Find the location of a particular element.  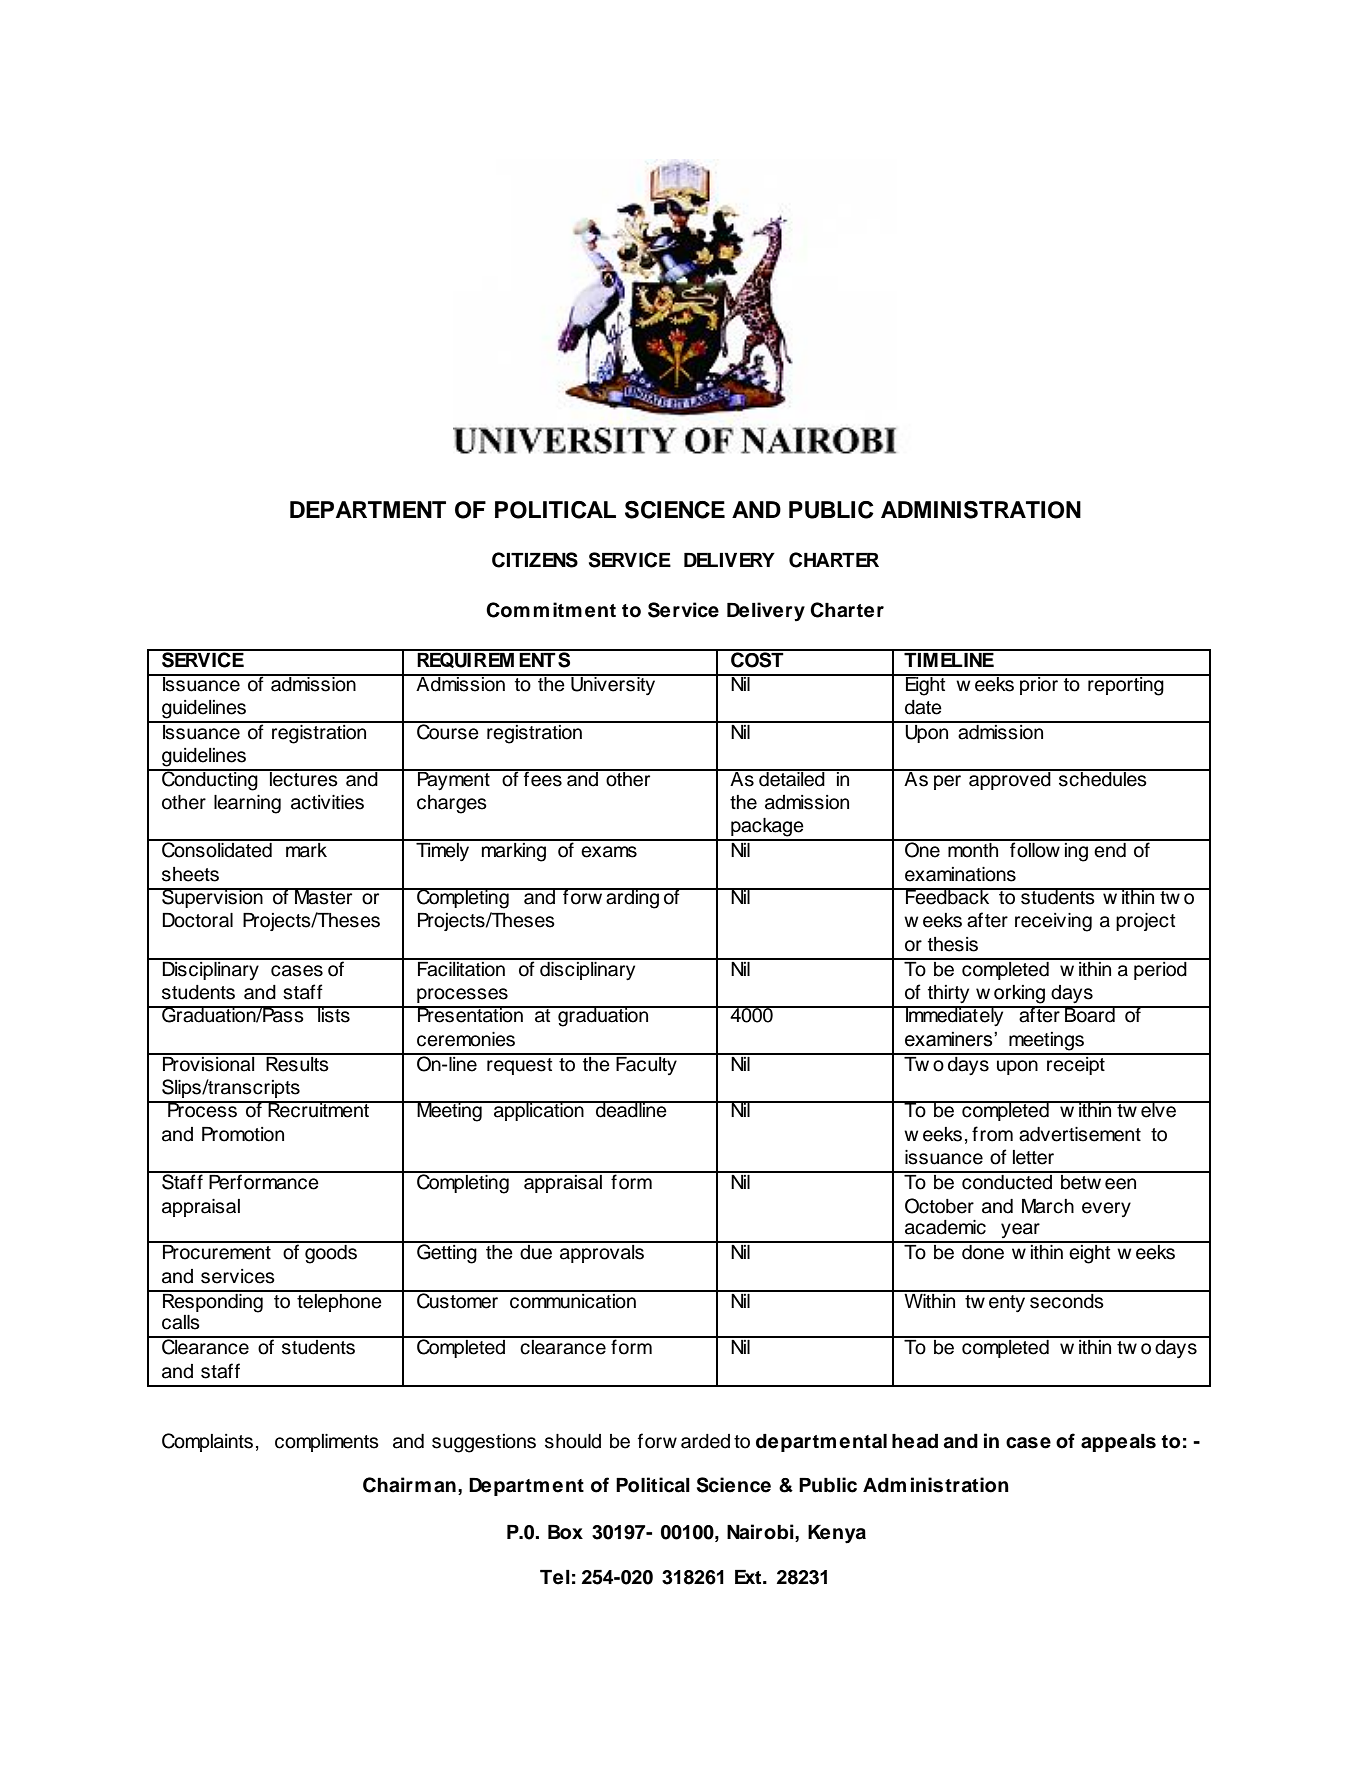

Promotion is located at coordinates (243, 1134).
